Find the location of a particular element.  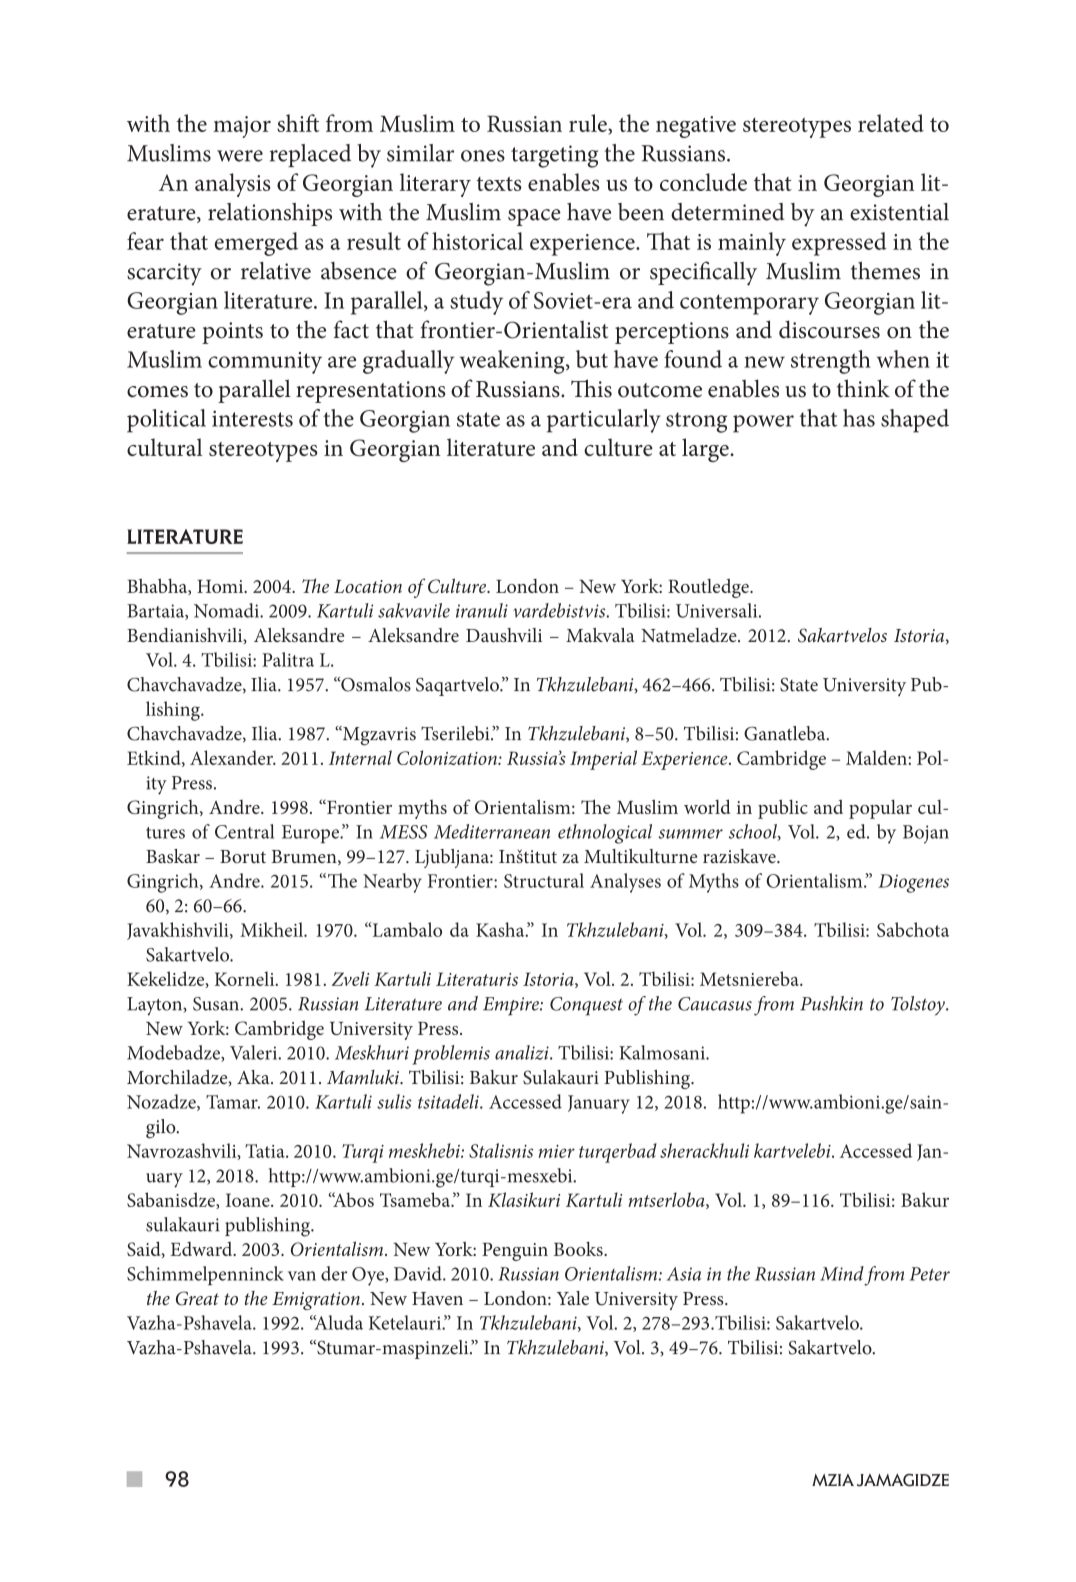

Malden is located at coordinates (877, 757).
